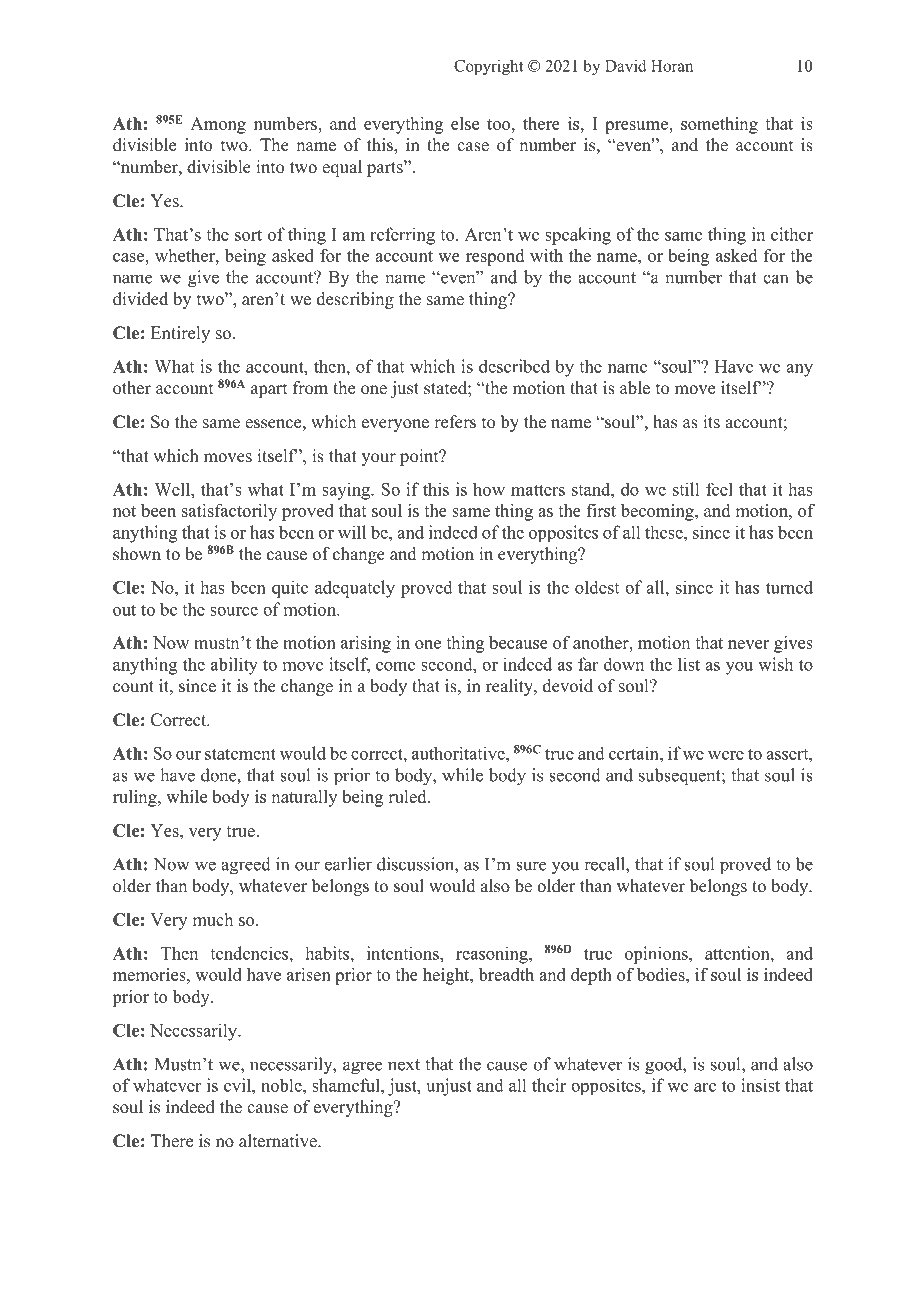 This image has height=1308, width=924. Describe the element at coordinates (404, 1065) in the image. I see `next` at that location.
